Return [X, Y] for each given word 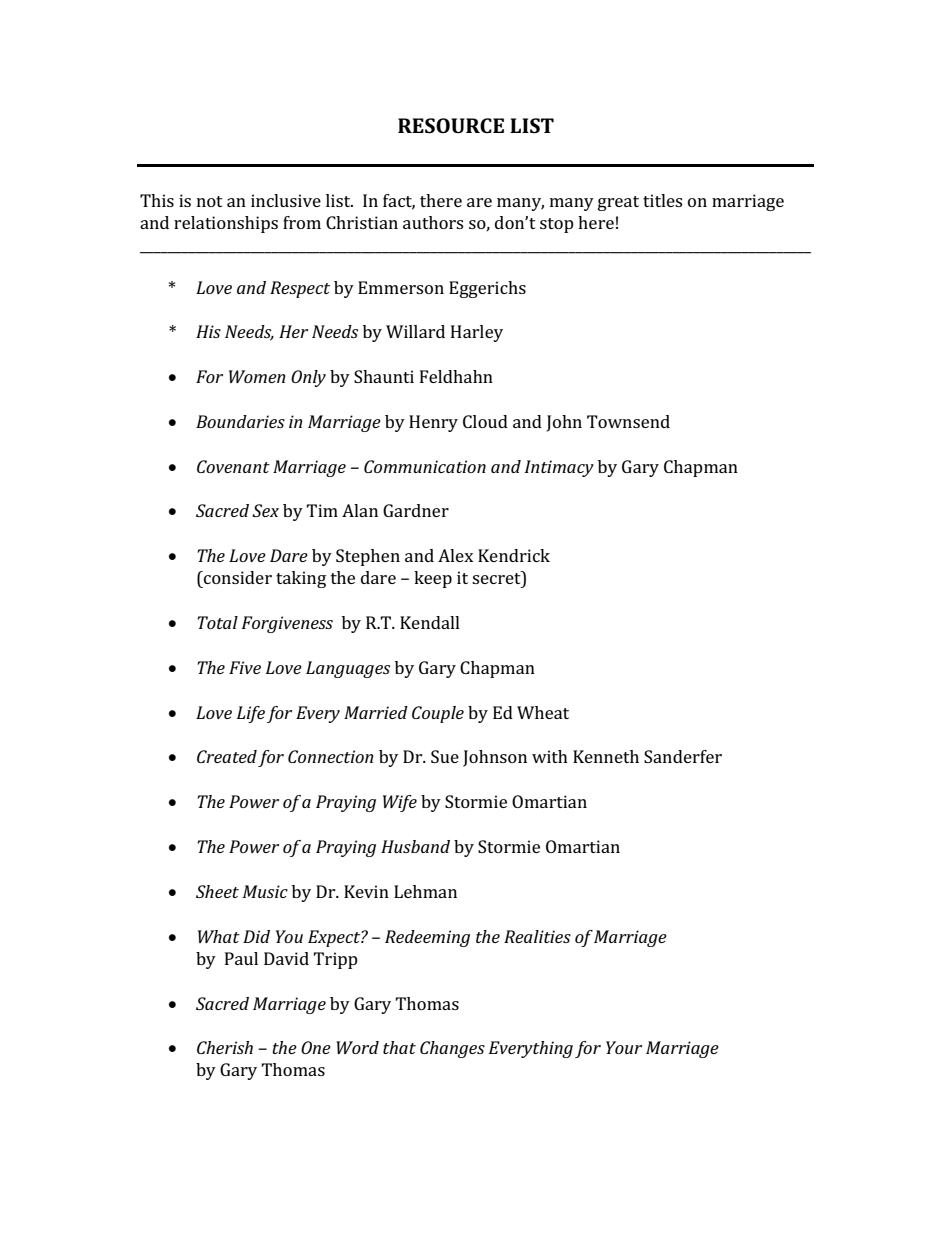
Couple [438, 714]
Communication [425, 466]
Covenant [233, 466]
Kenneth [606, 756]
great [618, 203]
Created [227, 756]
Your [624, 1047]
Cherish [225, 1047]
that [399, 1047]
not [210, 201]
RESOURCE [451, 125]
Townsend [628, 421]
